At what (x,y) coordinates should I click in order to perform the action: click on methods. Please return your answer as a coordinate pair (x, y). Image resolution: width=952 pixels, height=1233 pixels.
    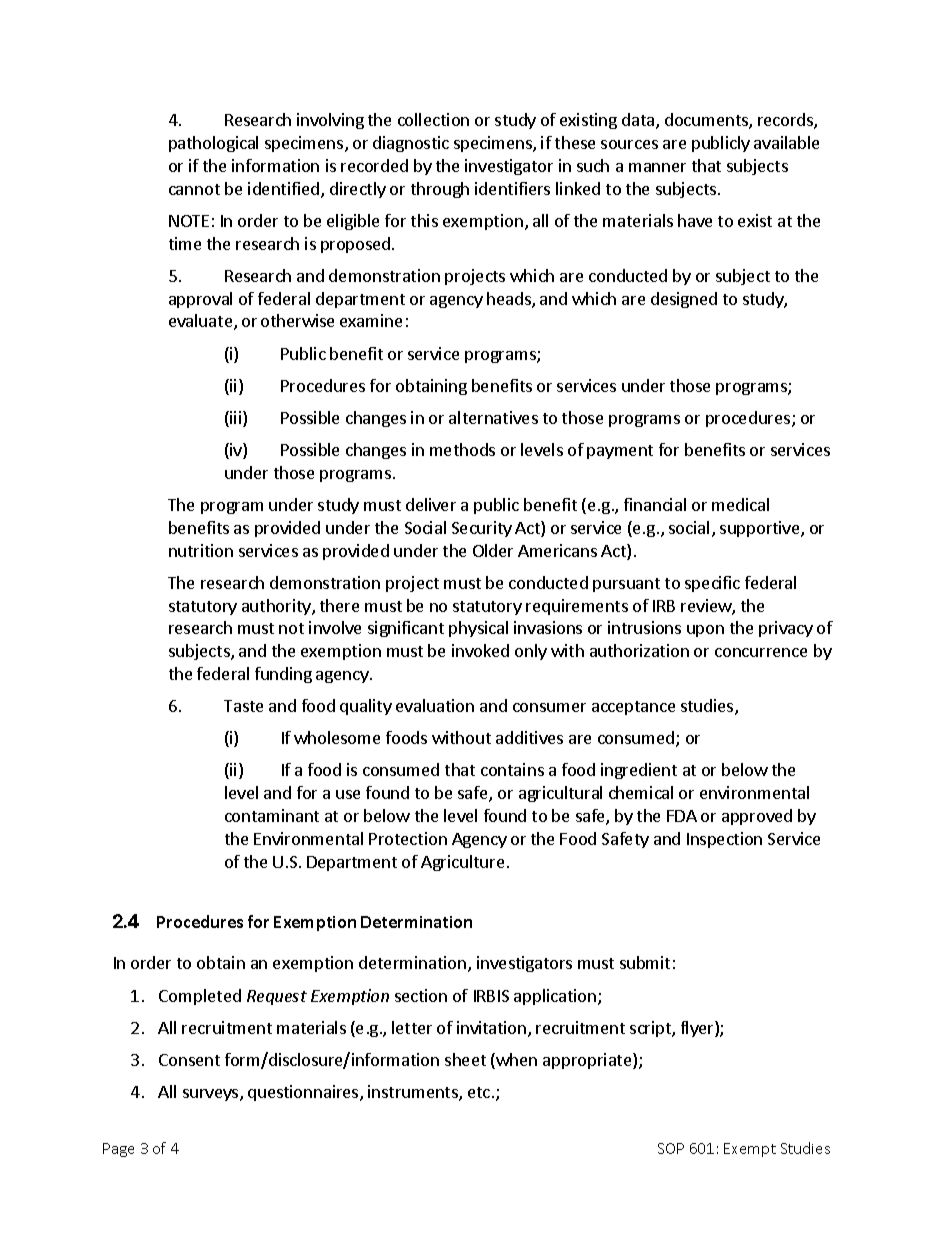
    Looking at the image, I should click on (462, 449).
